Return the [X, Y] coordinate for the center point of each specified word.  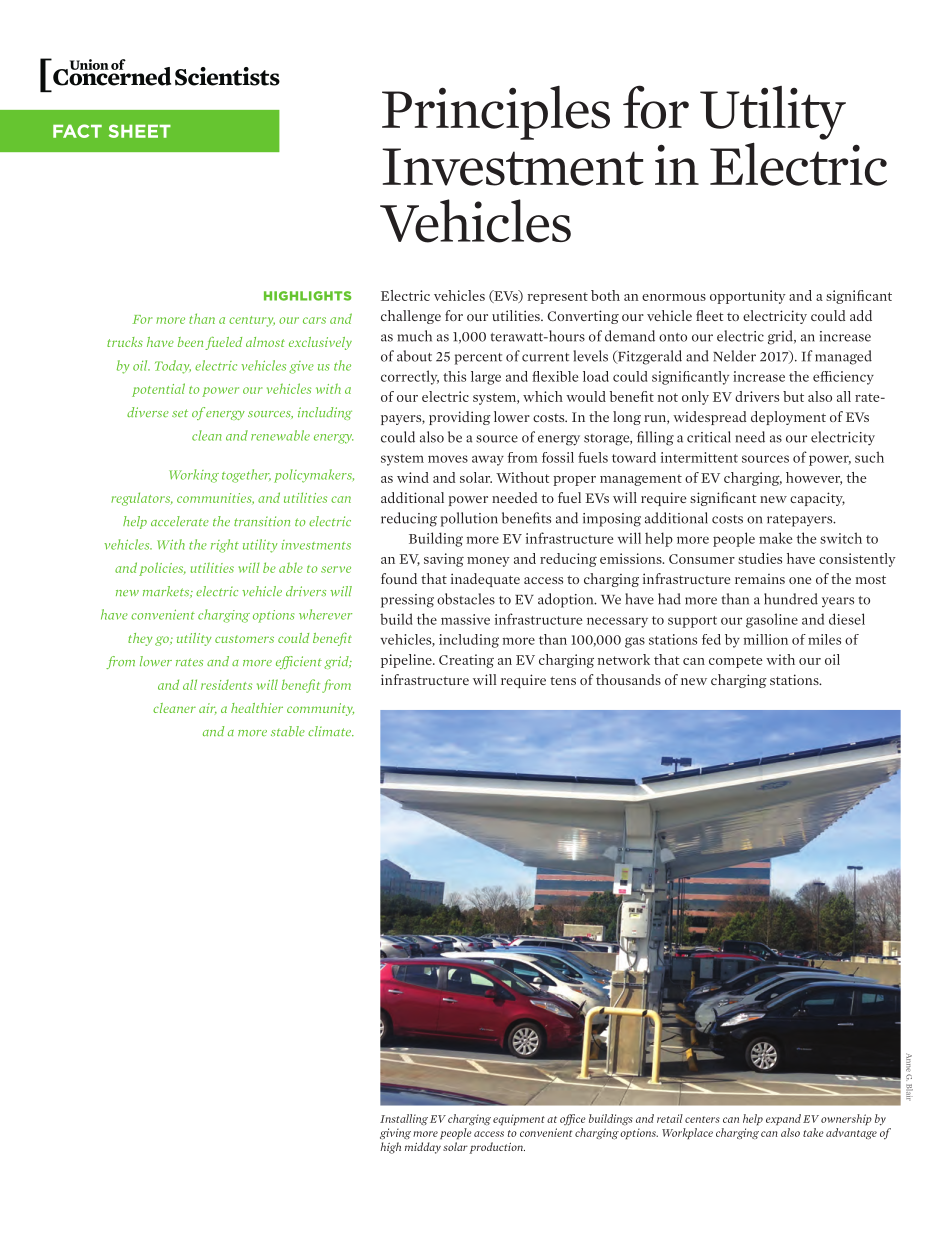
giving [395, 1134]
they [140, 639]
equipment [519, 1119]
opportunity [748, 297]
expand [783, 1119]
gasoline [772, 620]
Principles [496, 113]
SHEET [140, 131]
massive [465, 619]
